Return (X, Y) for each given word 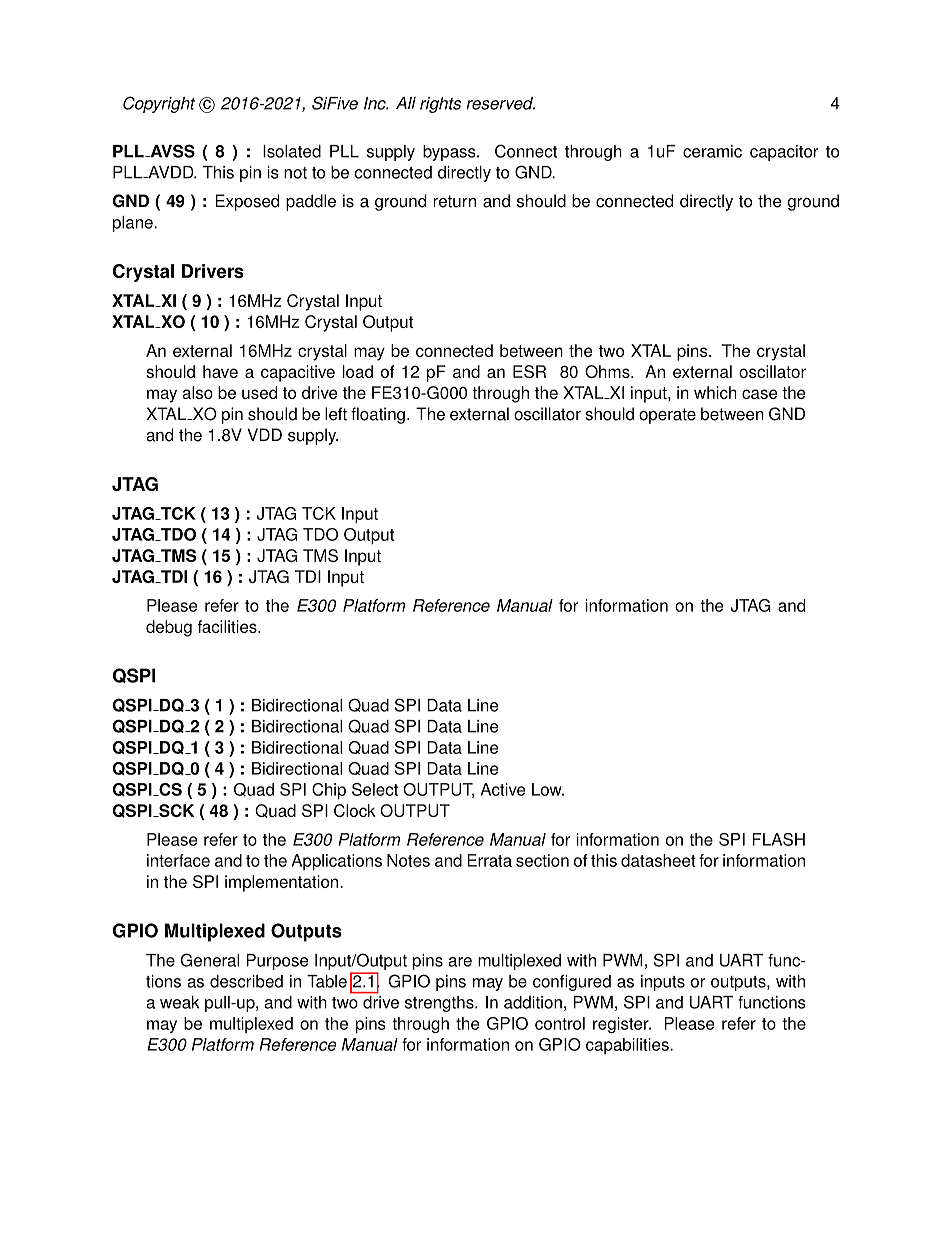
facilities (228, 626)
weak (179, 1002)
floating (378, 415)
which (715, 392)
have (220, 371)
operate (667, 416)
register (622, 1025)
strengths (440, 1004)
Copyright (159, 104)
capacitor (784, 153)
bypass (450, 153)
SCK (175, 810)
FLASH (778, 839)
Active (503, 789)
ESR (529, 371)
